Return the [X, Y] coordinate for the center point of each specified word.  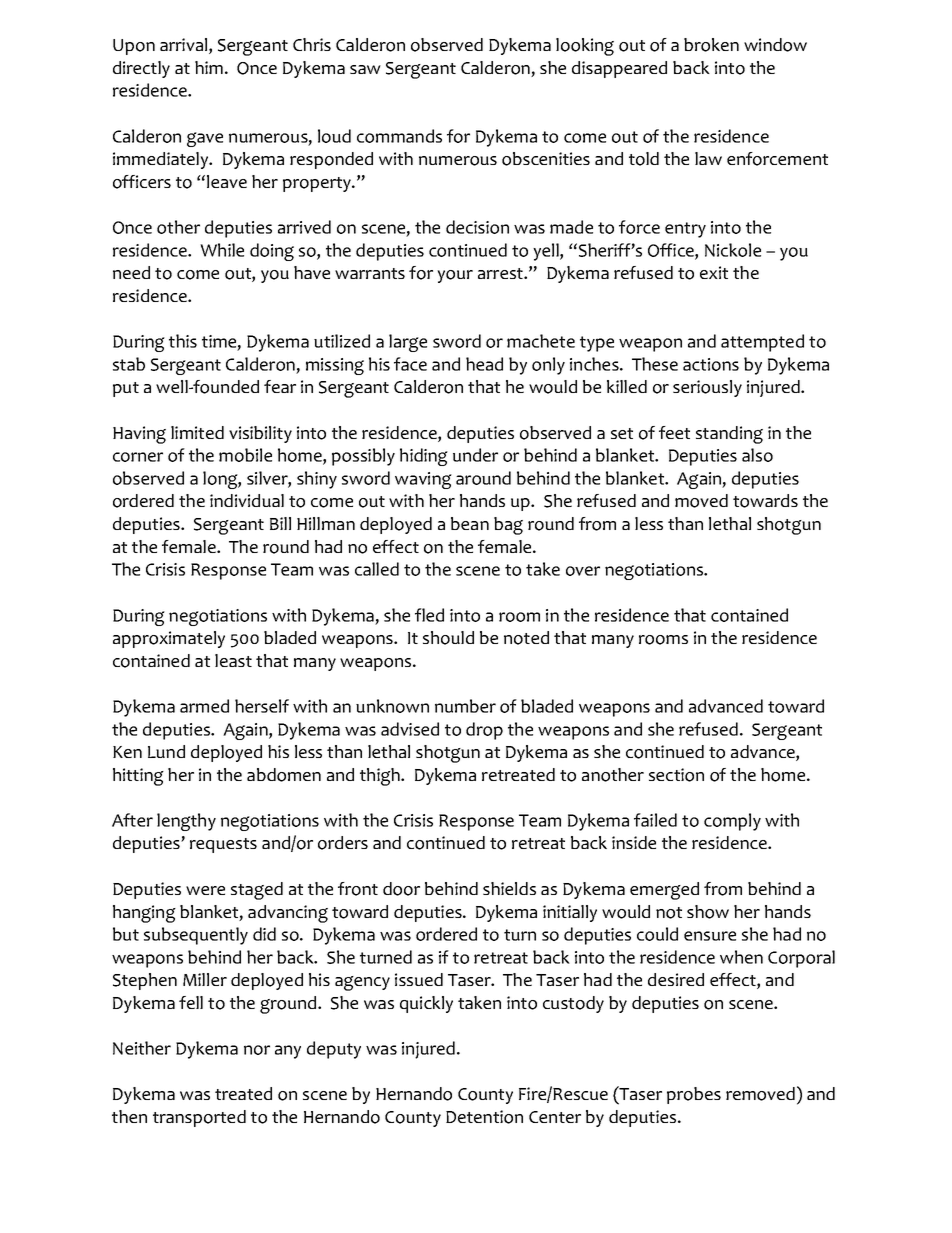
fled [429, 615]
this [183, 341]
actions [711, 364]
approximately [169, 639]
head [484, 364]
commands [399, 136]
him [209, 67]
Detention [484, 1117]
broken [711, 45]
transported [199, 1118]
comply [732, 822]
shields [509, 888]
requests [223, 845]
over [583, 571]
